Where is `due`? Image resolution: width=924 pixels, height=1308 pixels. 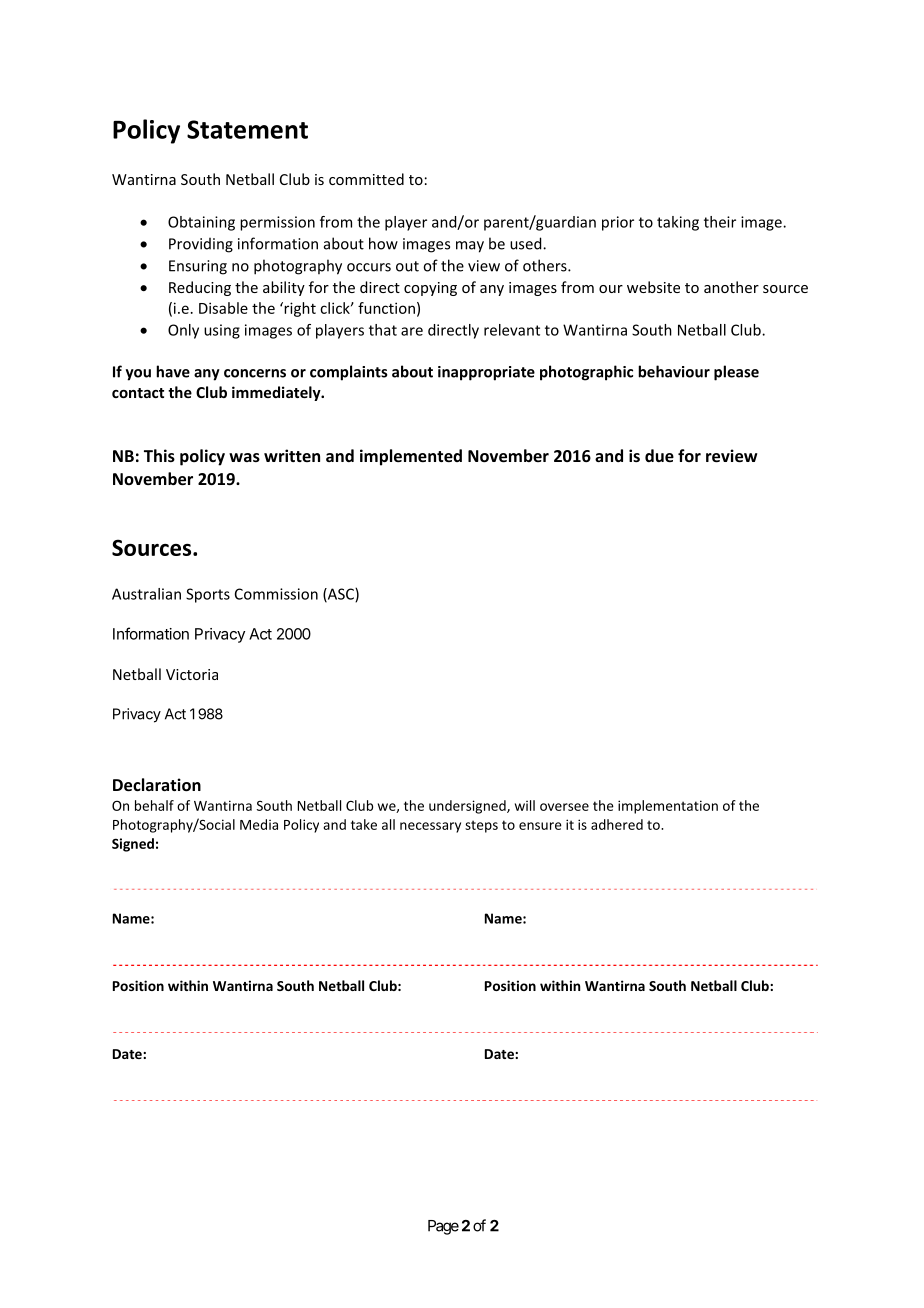
due is located at coordinates (659, 455).
